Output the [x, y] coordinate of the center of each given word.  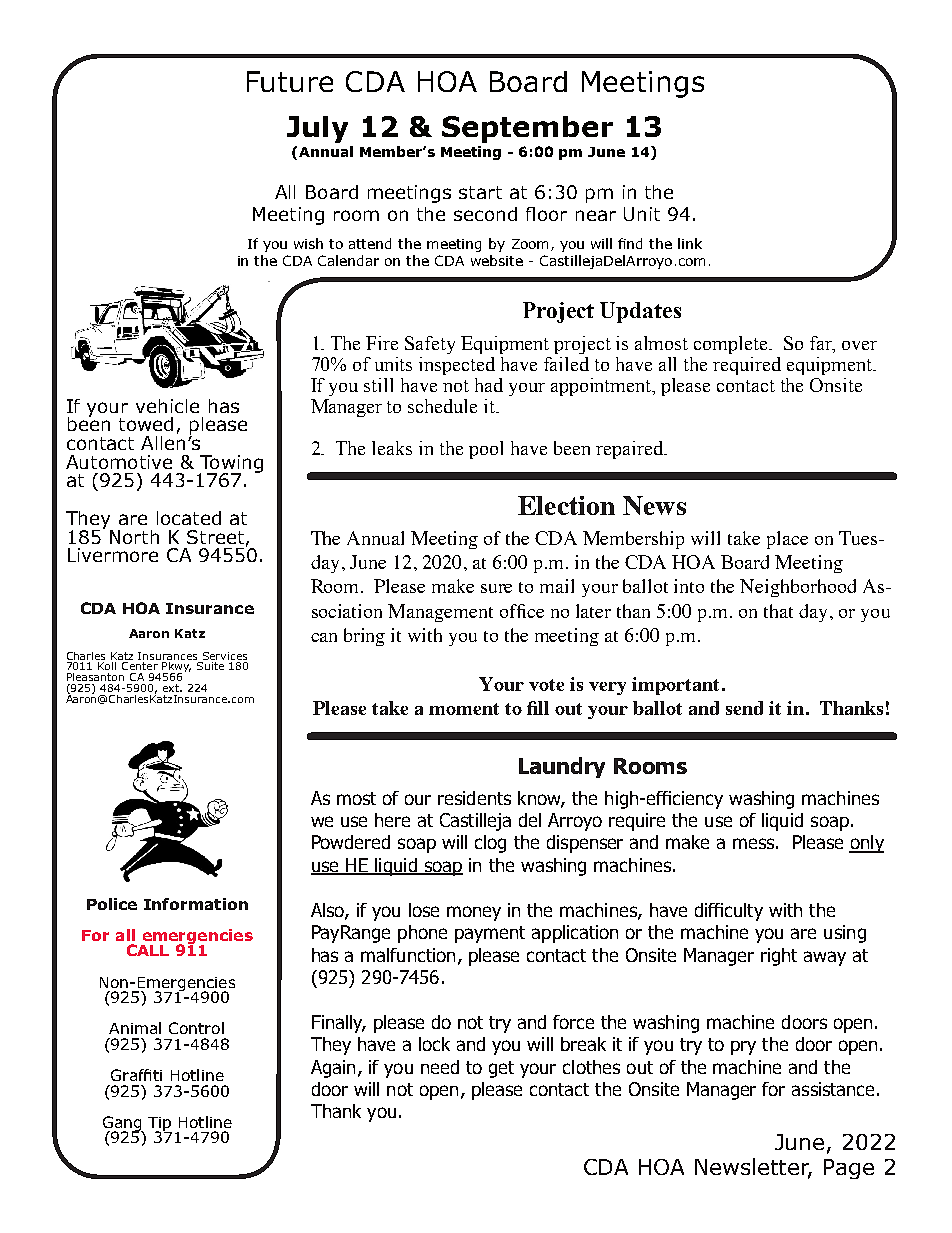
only [866, 844]
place [787, 540]
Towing [231, 465]
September [527, 129]
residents [474, 798]
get [501, 1069]
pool [486, 450]
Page [849, 1169]
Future [290, 81]
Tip [160, 1125]
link [690, 243]
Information [196, 904]
